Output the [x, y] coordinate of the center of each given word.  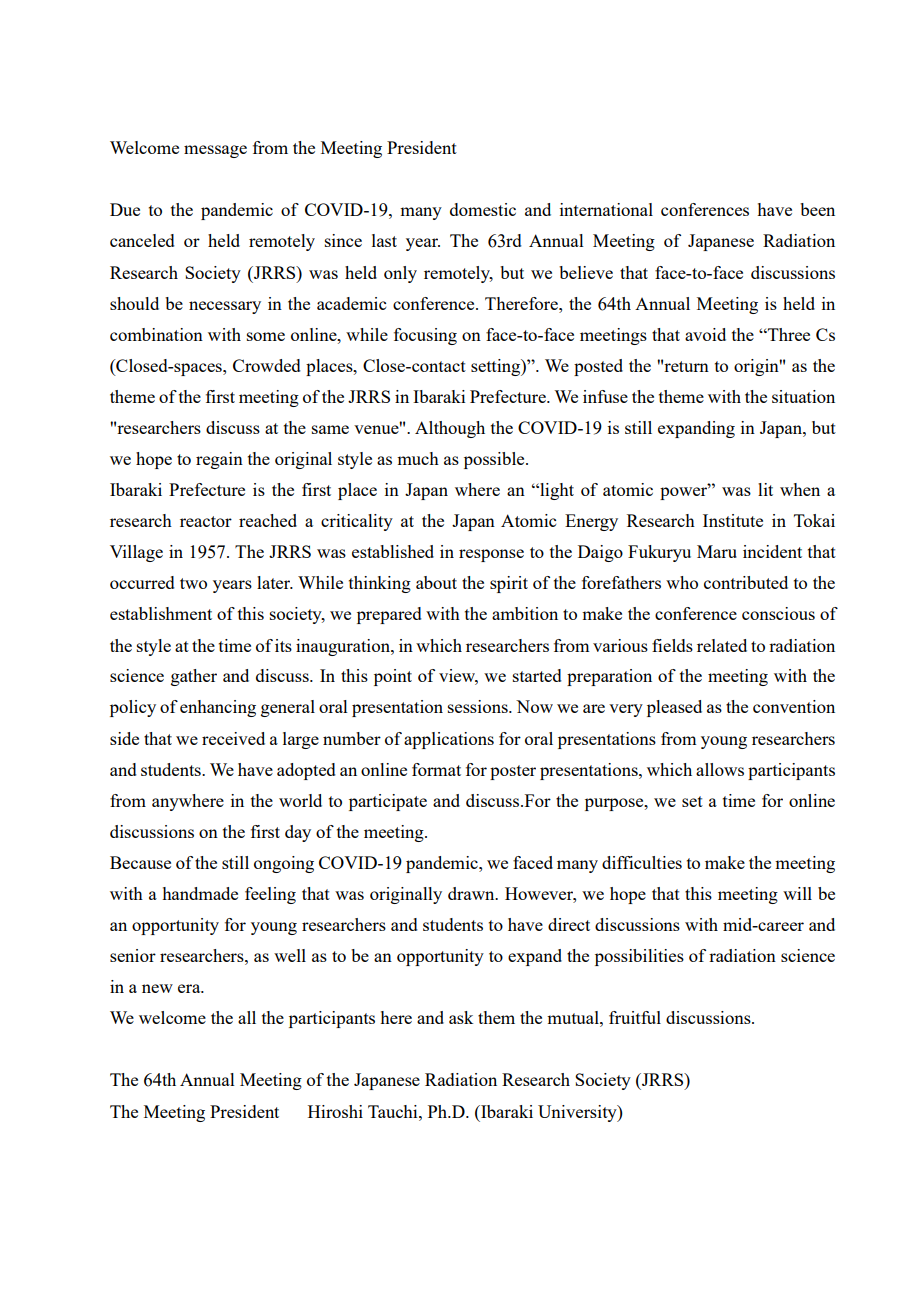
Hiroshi [335, 1111]
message [215, 151]
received [233, 738]
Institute [733, 520]
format [436, 769]
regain [219, 460]
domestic [483, 209]
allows [720, 769]
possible [495, 460]
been [817, 209]
